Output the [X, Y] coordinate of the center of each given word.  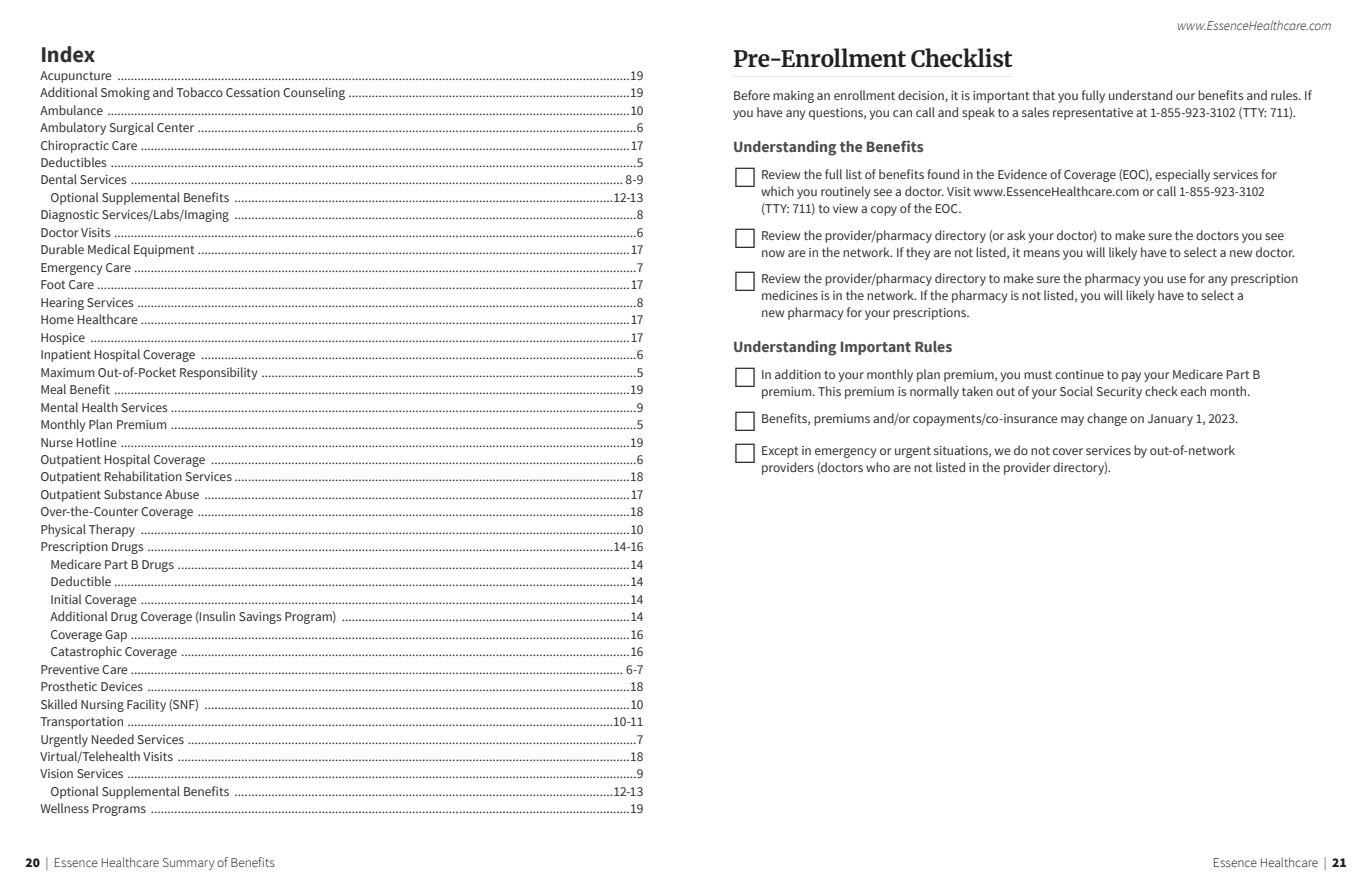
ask [1016, 235]
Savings [260, 618]
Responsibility [218, 373]
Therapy [112, 530]
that [1044, 95]
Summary [188, 864]
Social [1076, 391]
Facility [146, 705]
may [1072, 421]
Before [752, 95]
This [829, 391]
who [878, 467]
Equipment [164, 251]
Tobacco [199, 92]
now [773, 253]
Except [780, 452]
